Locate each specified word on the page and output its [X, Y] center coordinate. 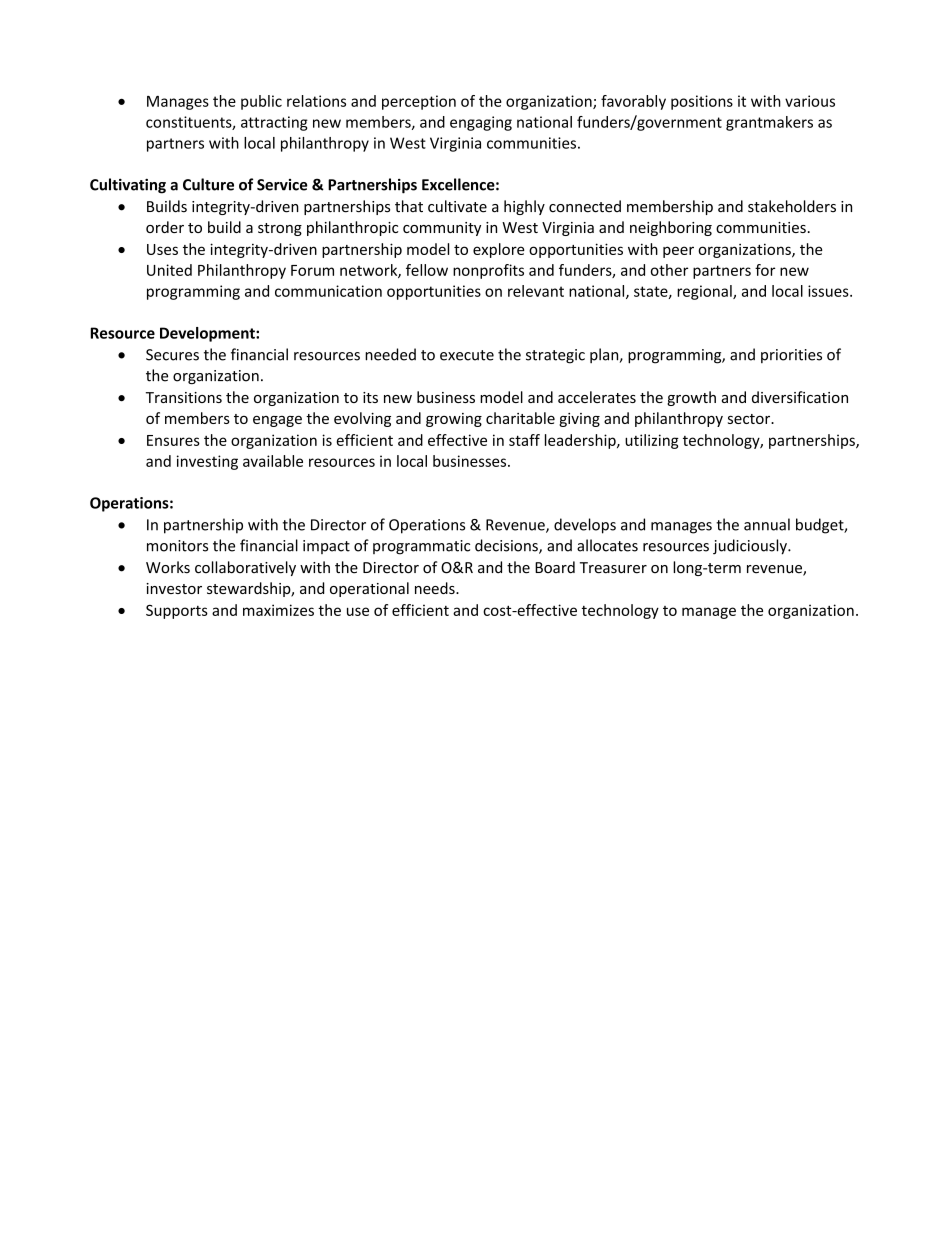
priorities [791, 356]
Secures [172, 355]
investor [174, 588]
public [261, 102]
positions [702, 102]
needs [436, 588]
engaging [481, 123]
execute [467, 355]
